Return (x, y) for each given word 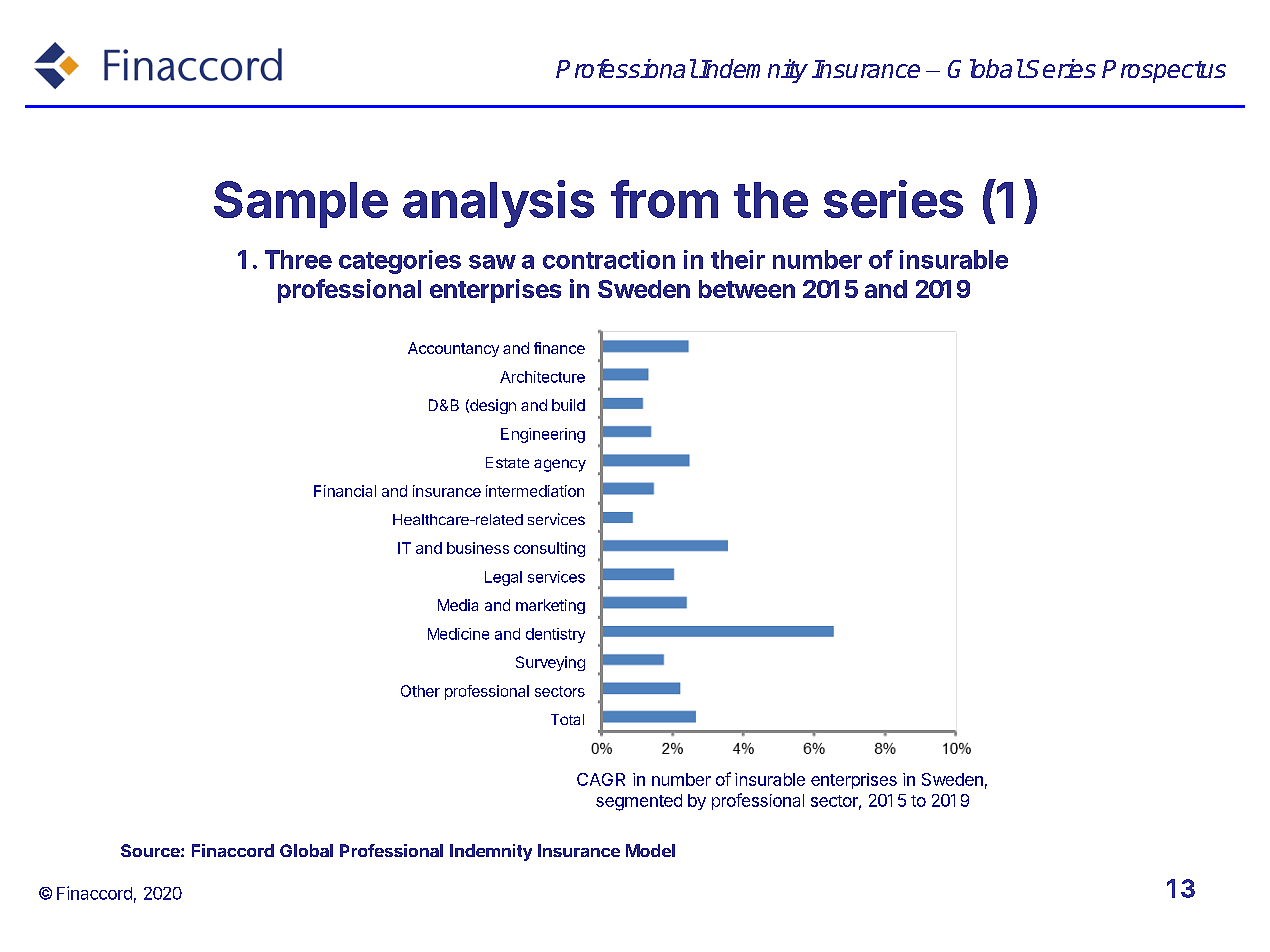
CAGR (601, 779)
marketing (550, 606)
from (664, 199)
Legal (503, 578)
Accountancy (453, 349)
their (738, 259)
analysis (498, 204)
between (747, 289)
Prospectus (1164, 71)
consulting (549, 549)
